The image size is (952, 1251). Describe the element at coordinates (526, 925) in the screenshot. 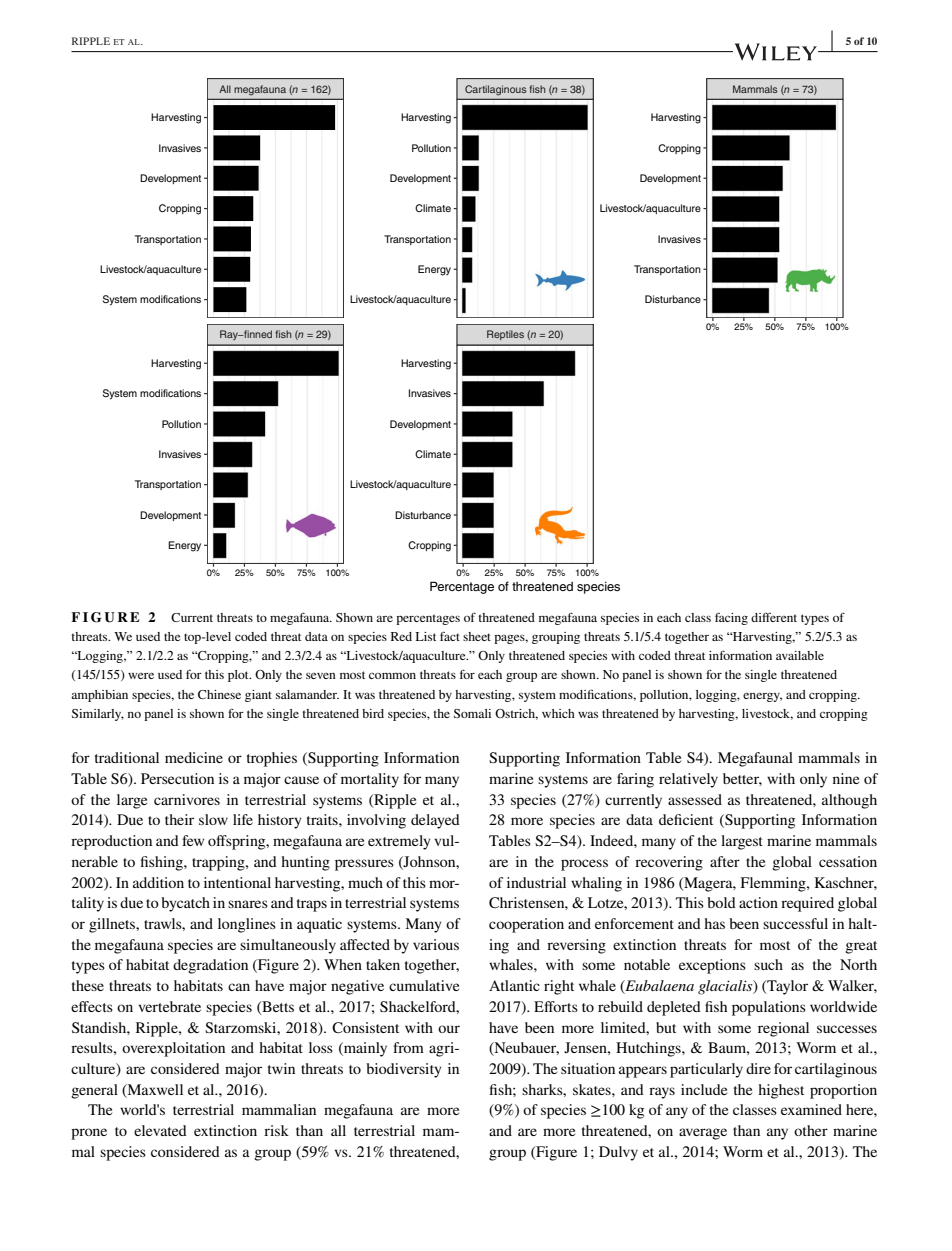

I see `cooperation` at that location.
